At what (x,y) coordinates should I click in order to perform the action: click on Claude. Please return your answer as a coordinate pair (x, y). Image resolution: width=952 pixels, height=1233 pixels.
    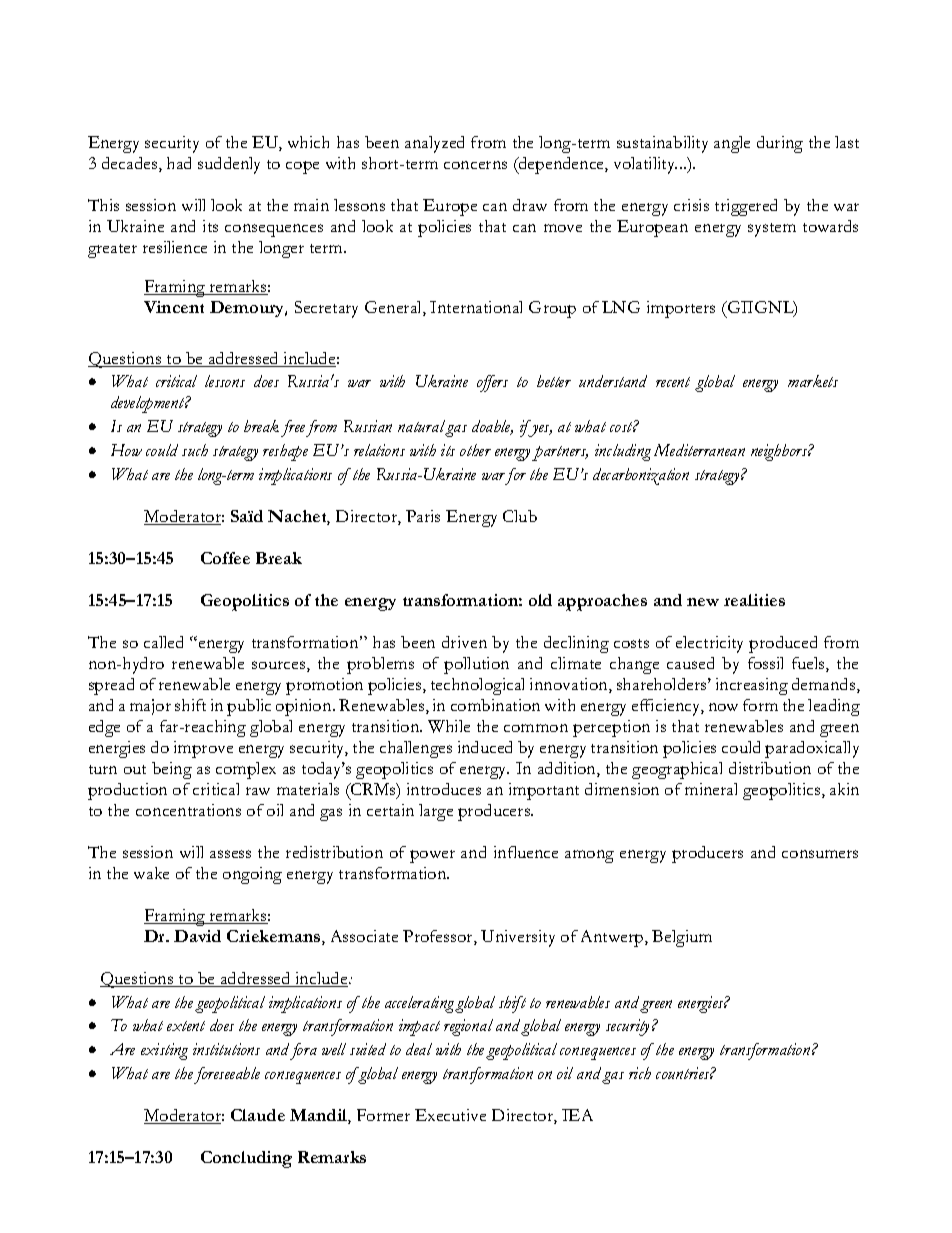
    Looking at the image, I should click on (258, 1115).
